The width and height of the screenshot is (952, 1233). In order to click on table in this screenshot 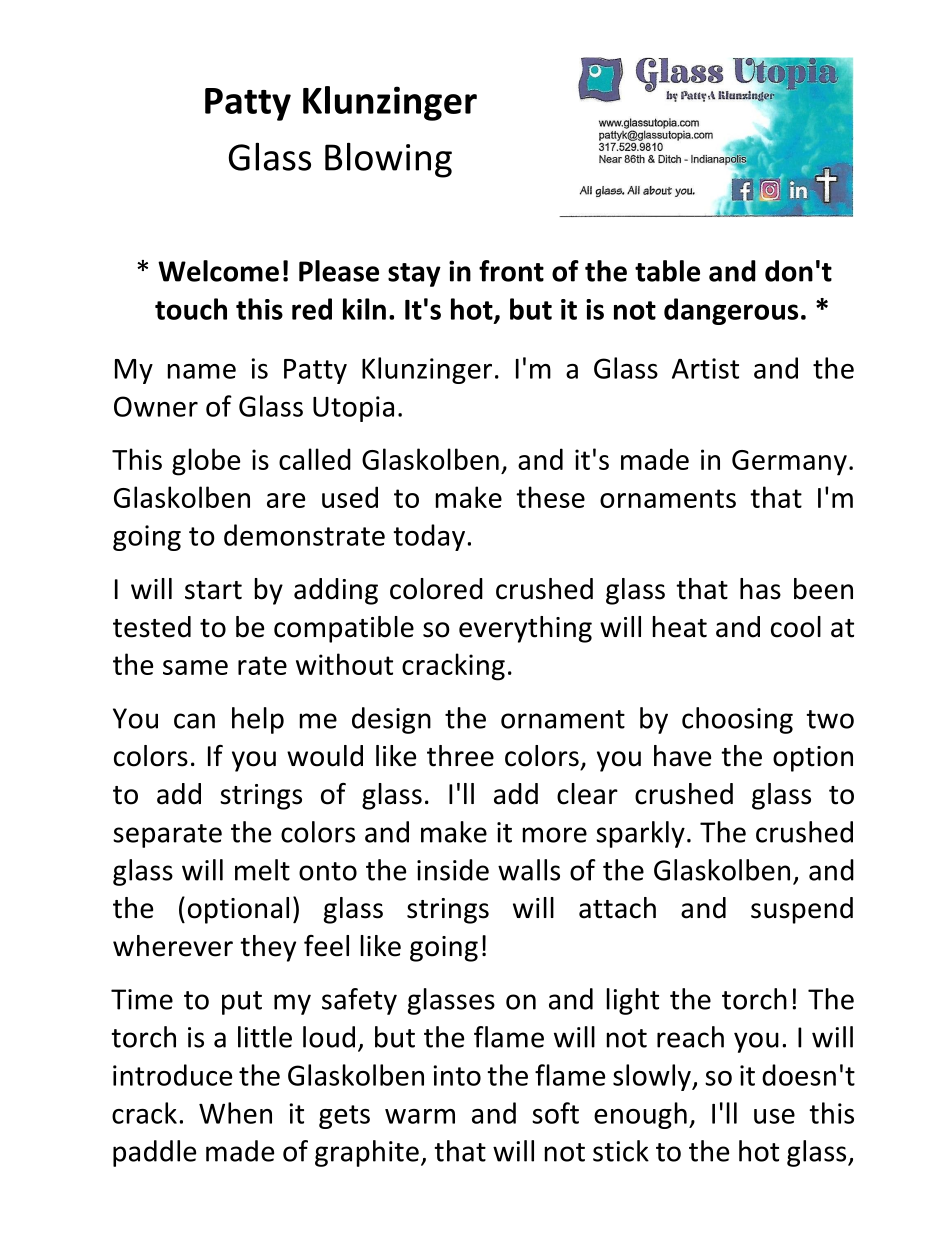, I will do `click(667, 271)`.
